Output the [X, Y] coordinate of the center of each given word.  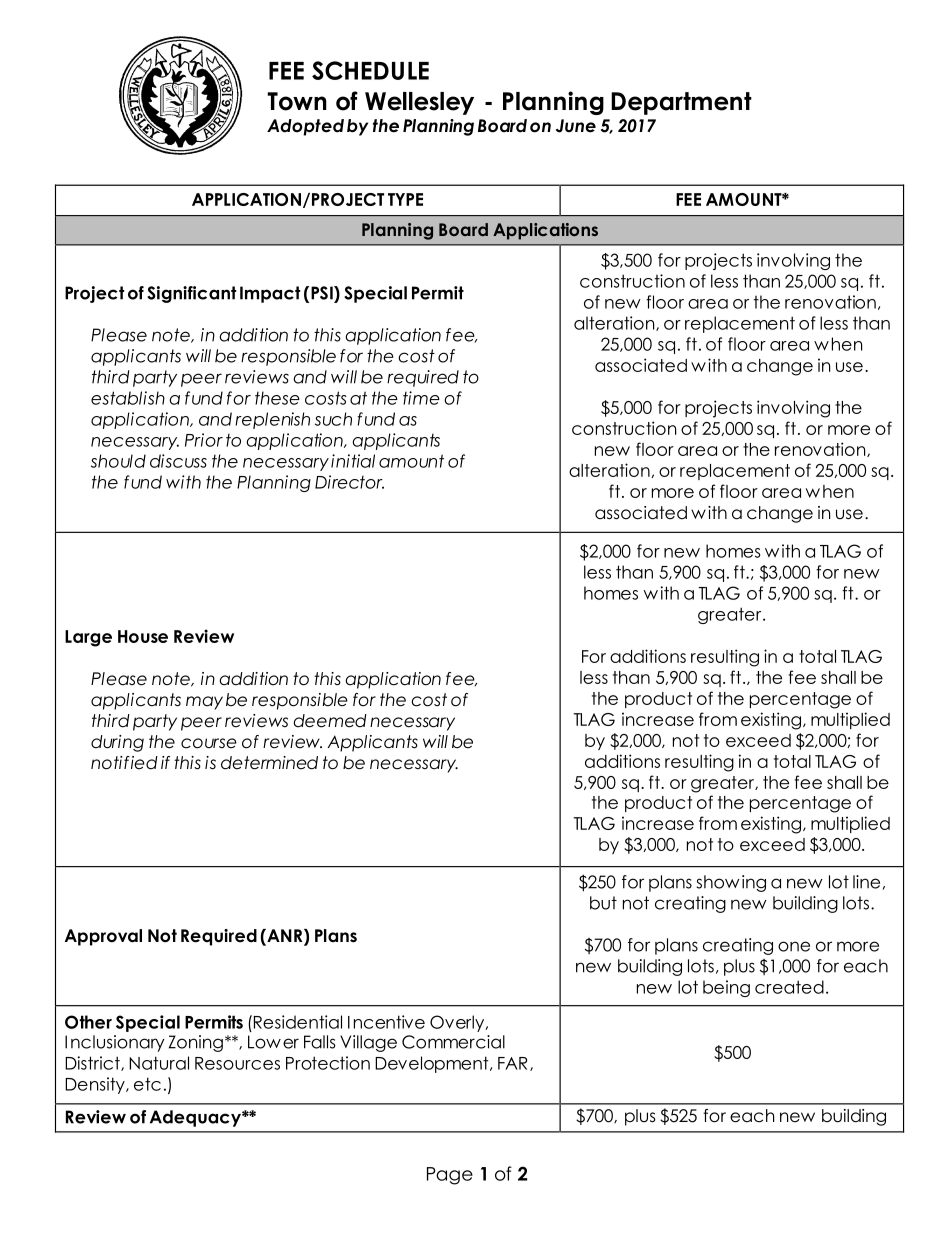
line [866, 882]
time [421, 398]
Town [297, 101]
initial [353, 461]
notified [124, 763]
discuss [178, 461]
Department [681, 103]
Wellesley [419, 103]
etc [147, 1084]
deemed [330, 721]
